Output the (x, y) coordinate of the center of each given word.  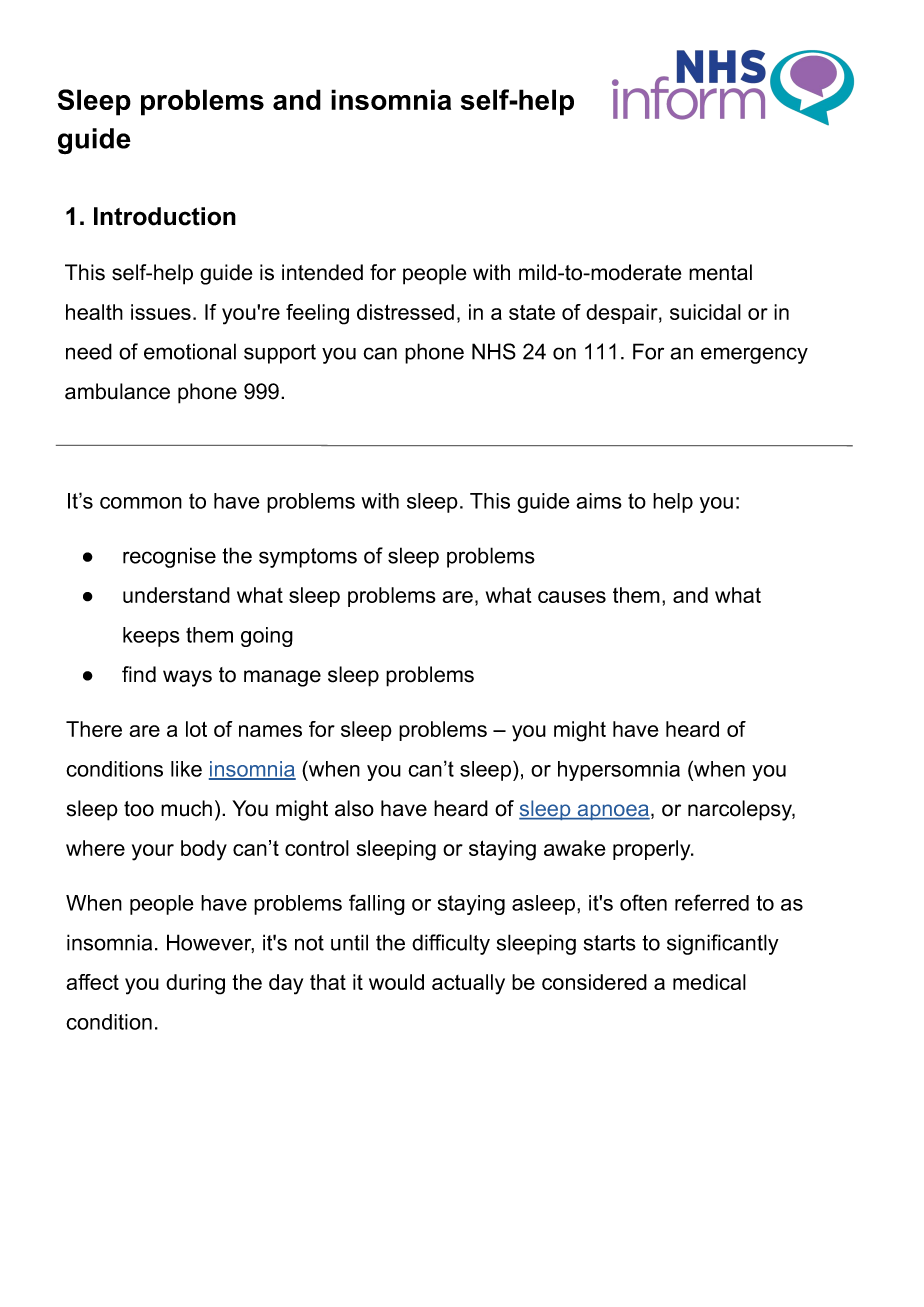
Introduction (165, 216)
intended (322, 272)
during (195, 984)
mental (720, 272)
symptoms (308, 558)
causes (572, 597)
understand (176, 595)
